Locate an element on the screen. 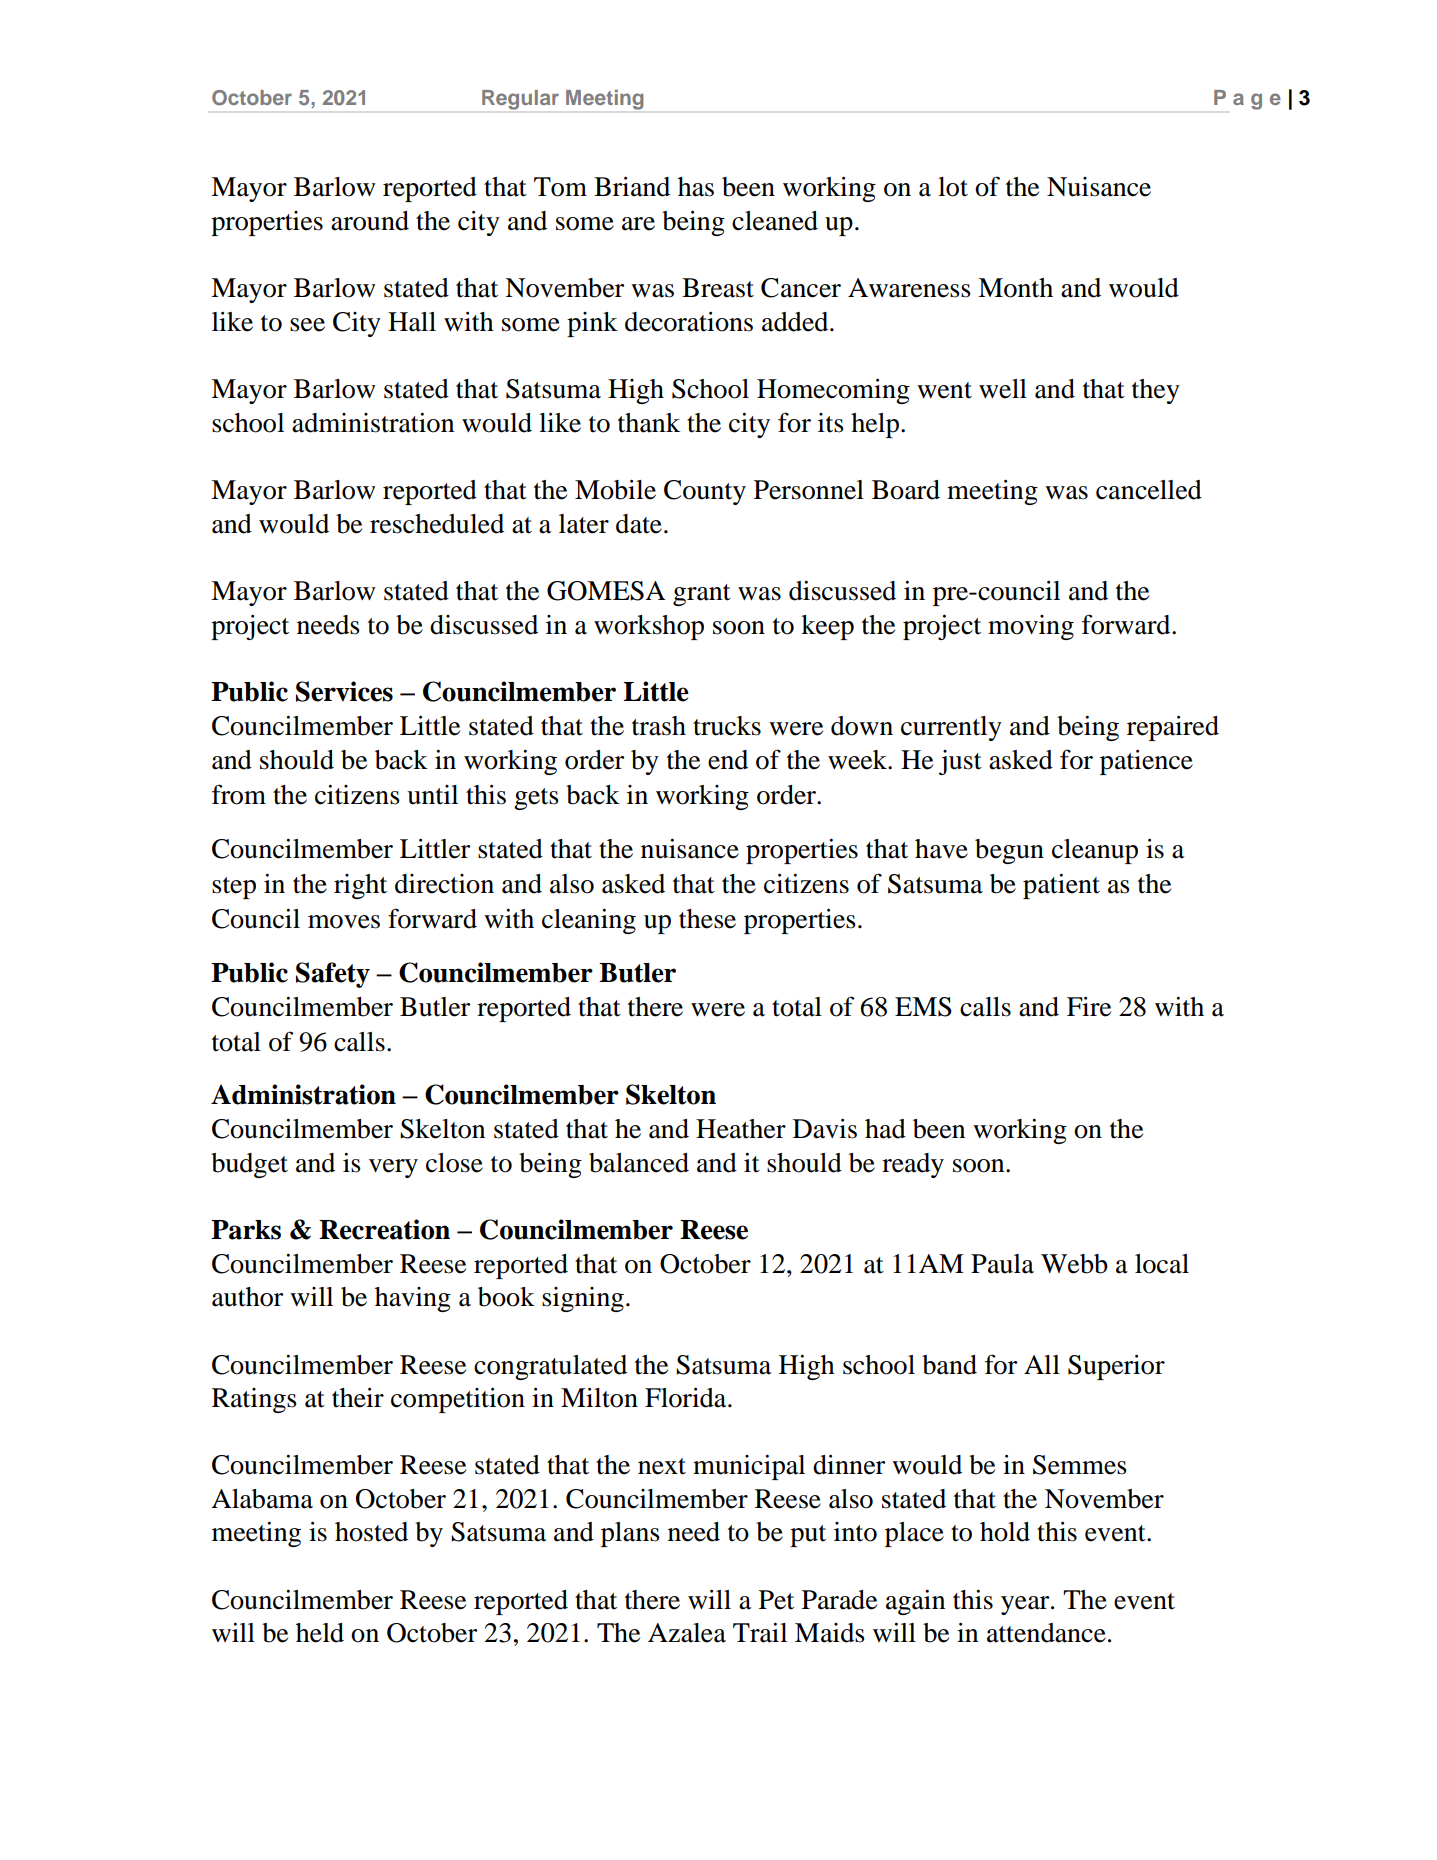 The width and height of the screenshot is (1437, 1860). very is located at coordinates (393, 1168).
